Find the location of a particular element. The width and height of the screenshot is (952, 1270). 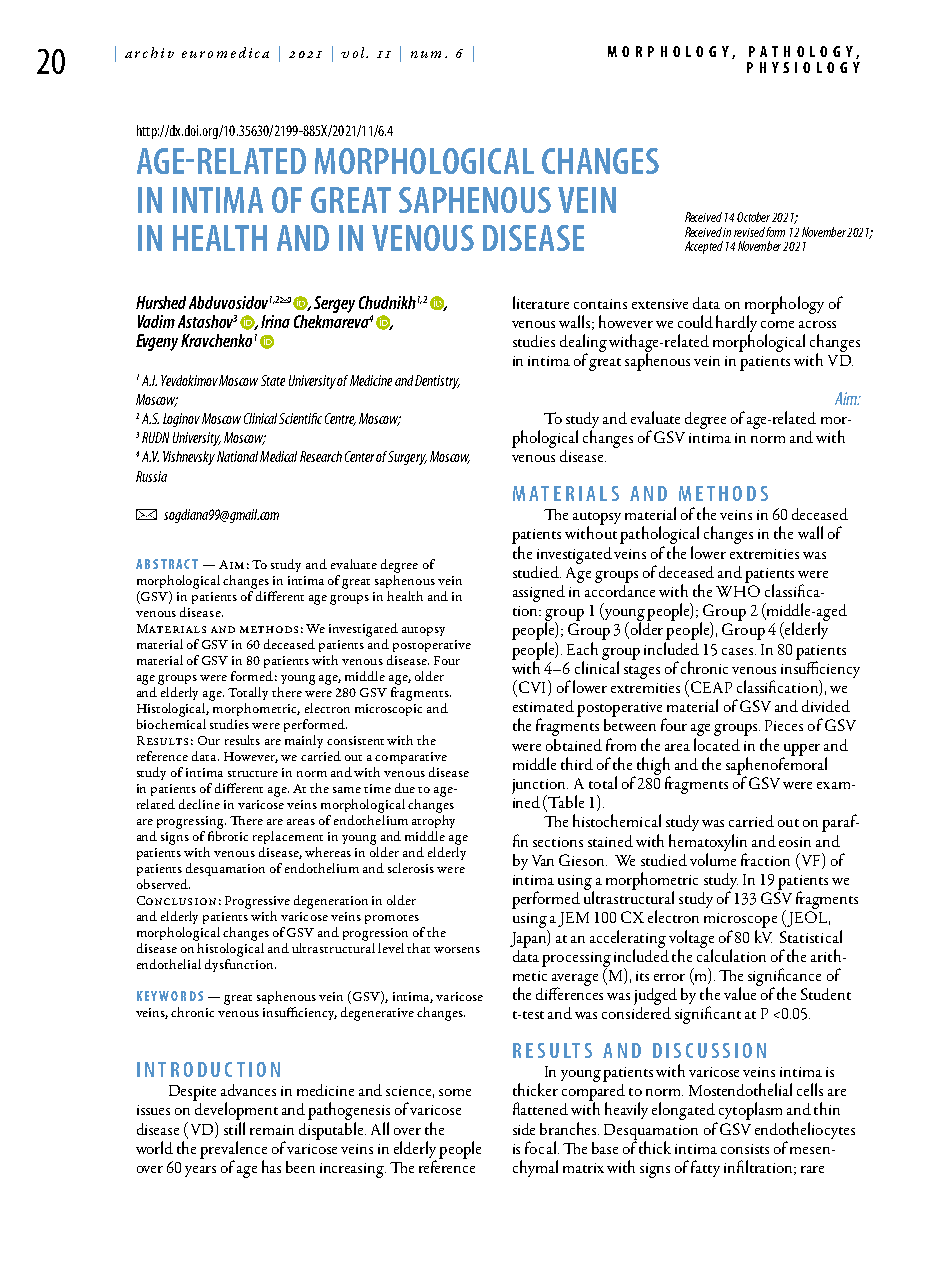

Surgery is located at coordinates (407, 458).
